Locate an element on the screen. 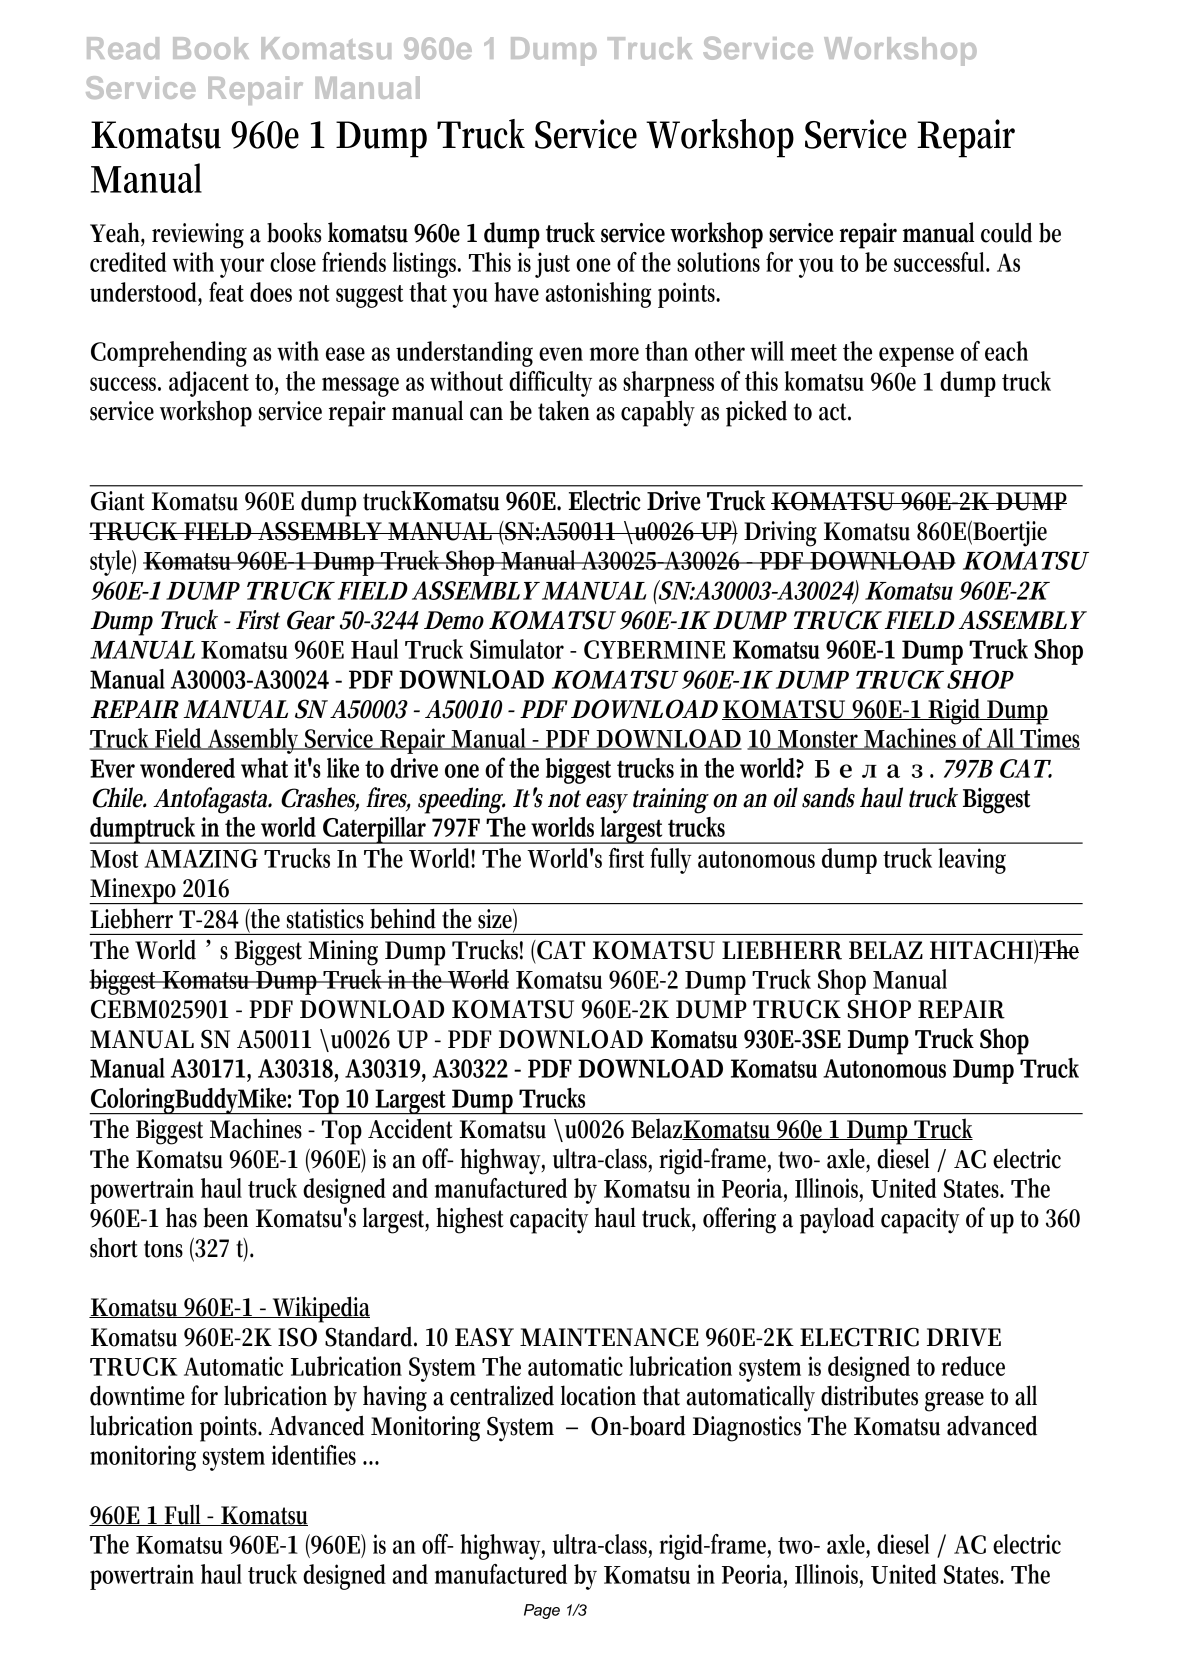 The height and width of the screenshot is (1666, 1178). been is located at coordinates (225, 1218).
